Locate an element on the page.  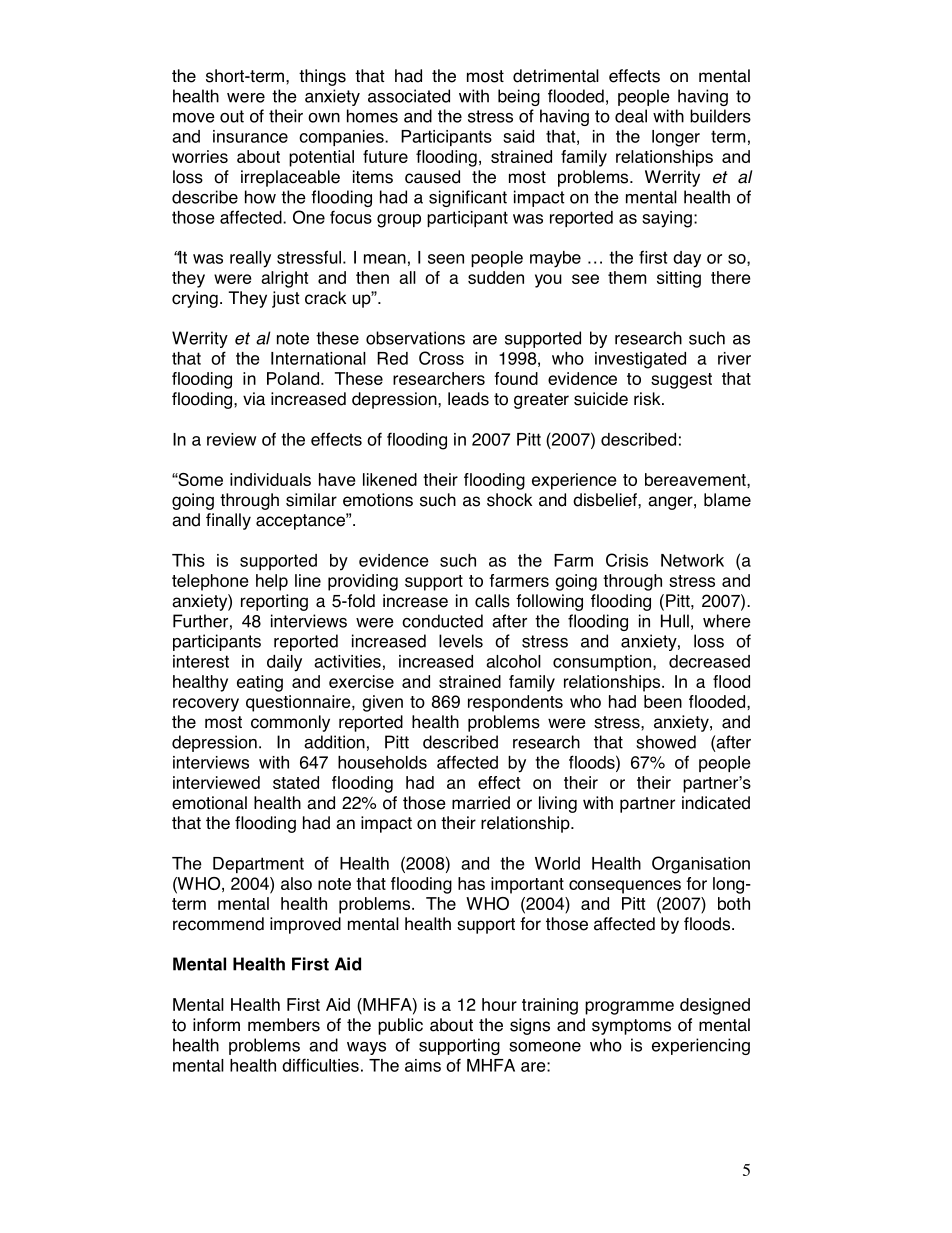
Network is located at coordinates (692, 560).
